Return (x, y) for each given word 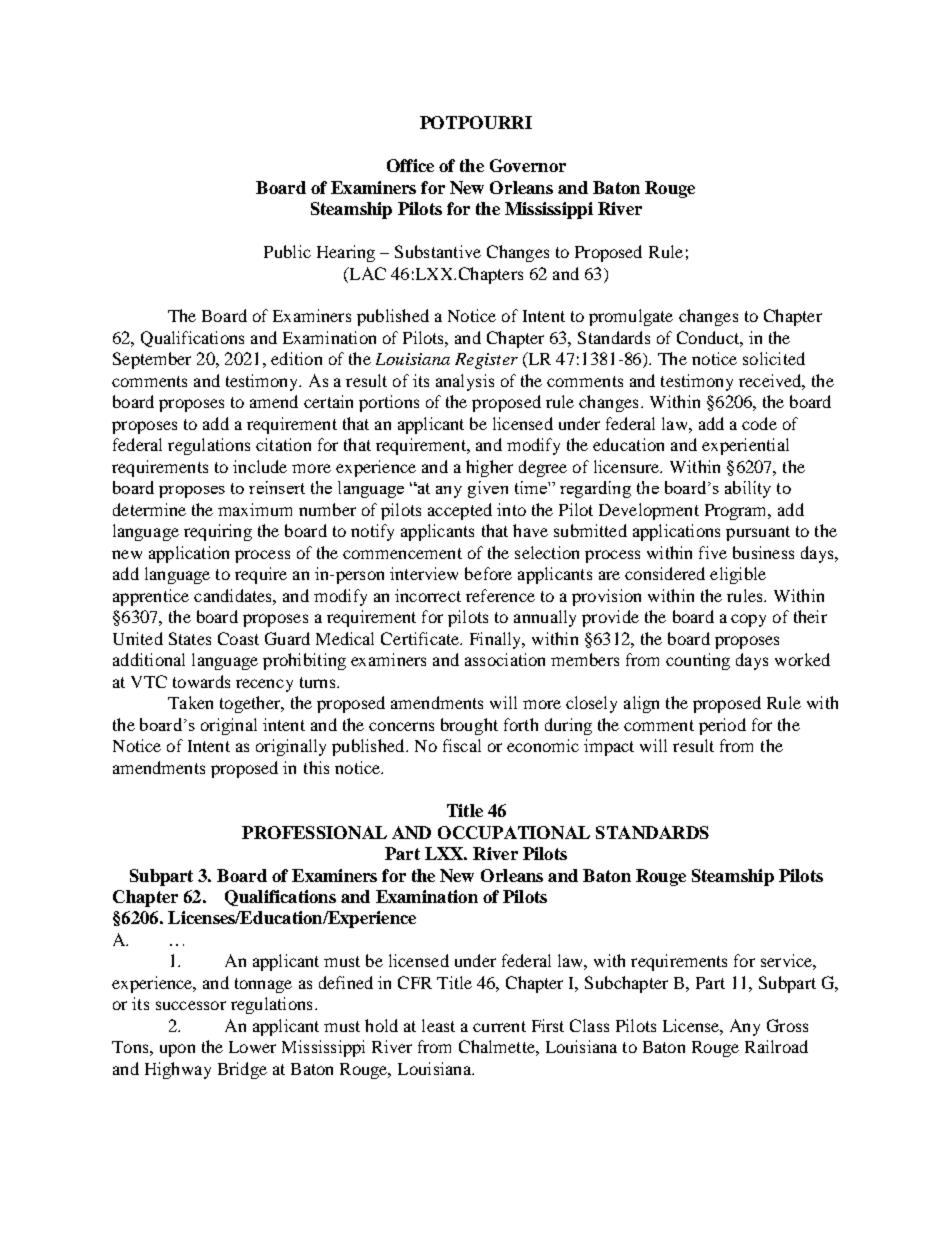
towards (201, 681)
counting (698, 661)
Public (287, 251)
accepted (460, 511)
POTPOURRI (476, 122)
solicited (774, 358)
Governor (528, 165)
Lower (252, 1047)
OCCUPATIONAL (514, 832)
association (505, 659)
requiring (218, 532)
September (152, 360)
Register (486, 361)
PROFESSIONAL (314, 832)
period (722, 726)
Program (737, 512)
